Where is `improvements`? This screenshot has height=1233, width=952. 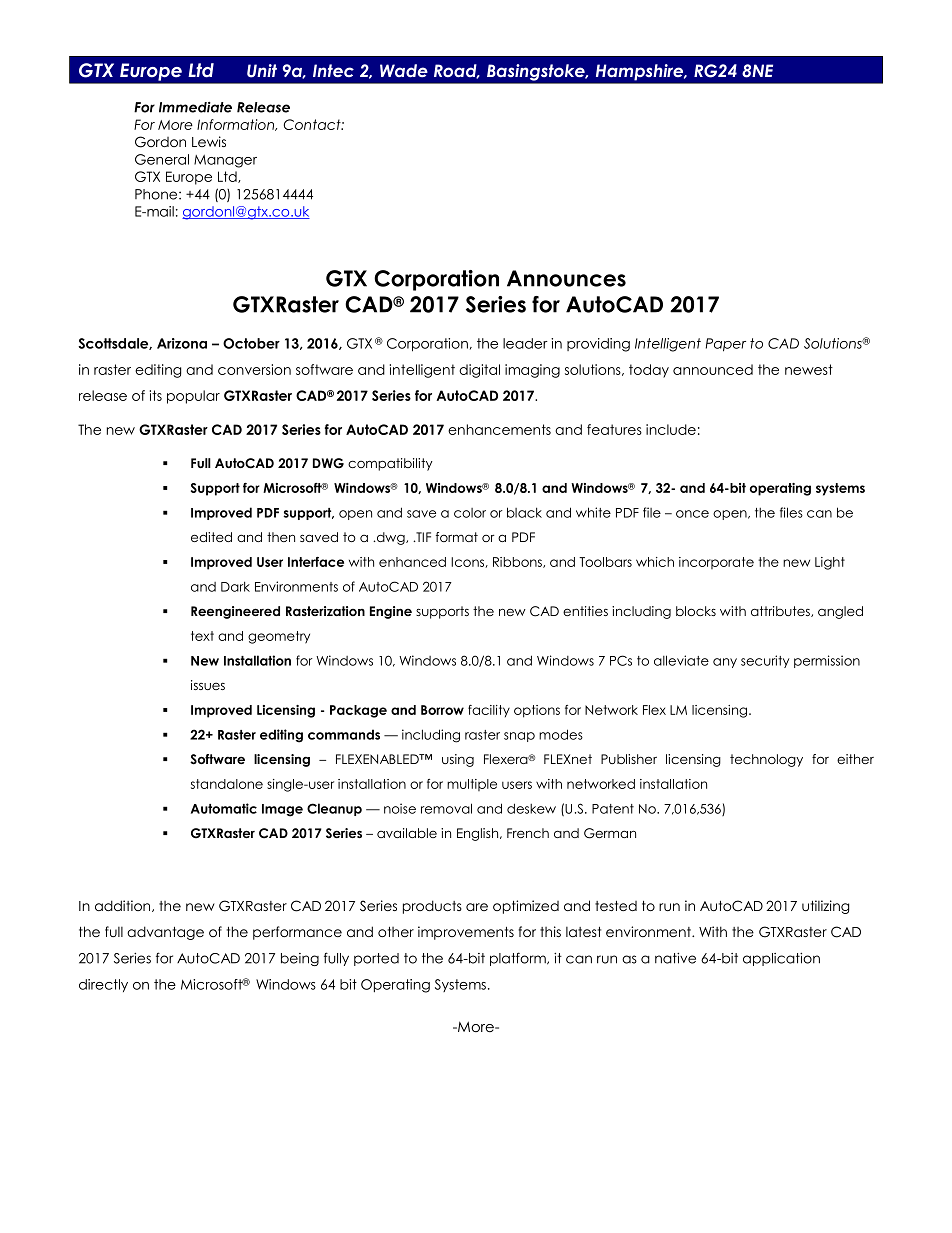
improvements is located at coordinates (466, 933).
